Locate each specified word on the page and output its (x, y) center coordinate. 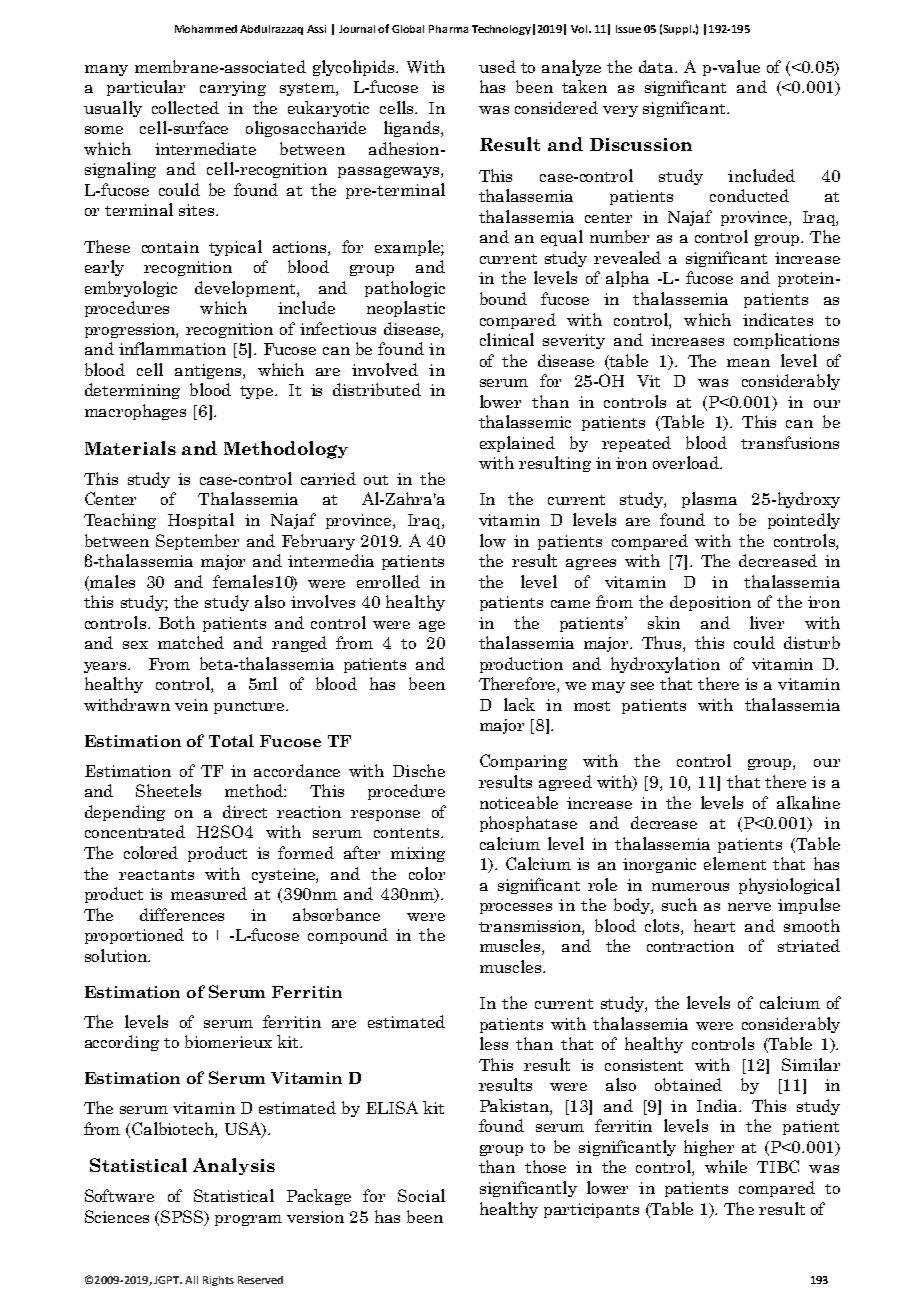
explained (517, 444)
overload (687, 462)
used (497, 66)
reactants (156, 875)
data (657, 66)
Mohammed (206, 29)
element (735, 863)
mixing (418, 854)
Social (421, 1195)
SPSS (183, 1218)
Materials (130, 448)
